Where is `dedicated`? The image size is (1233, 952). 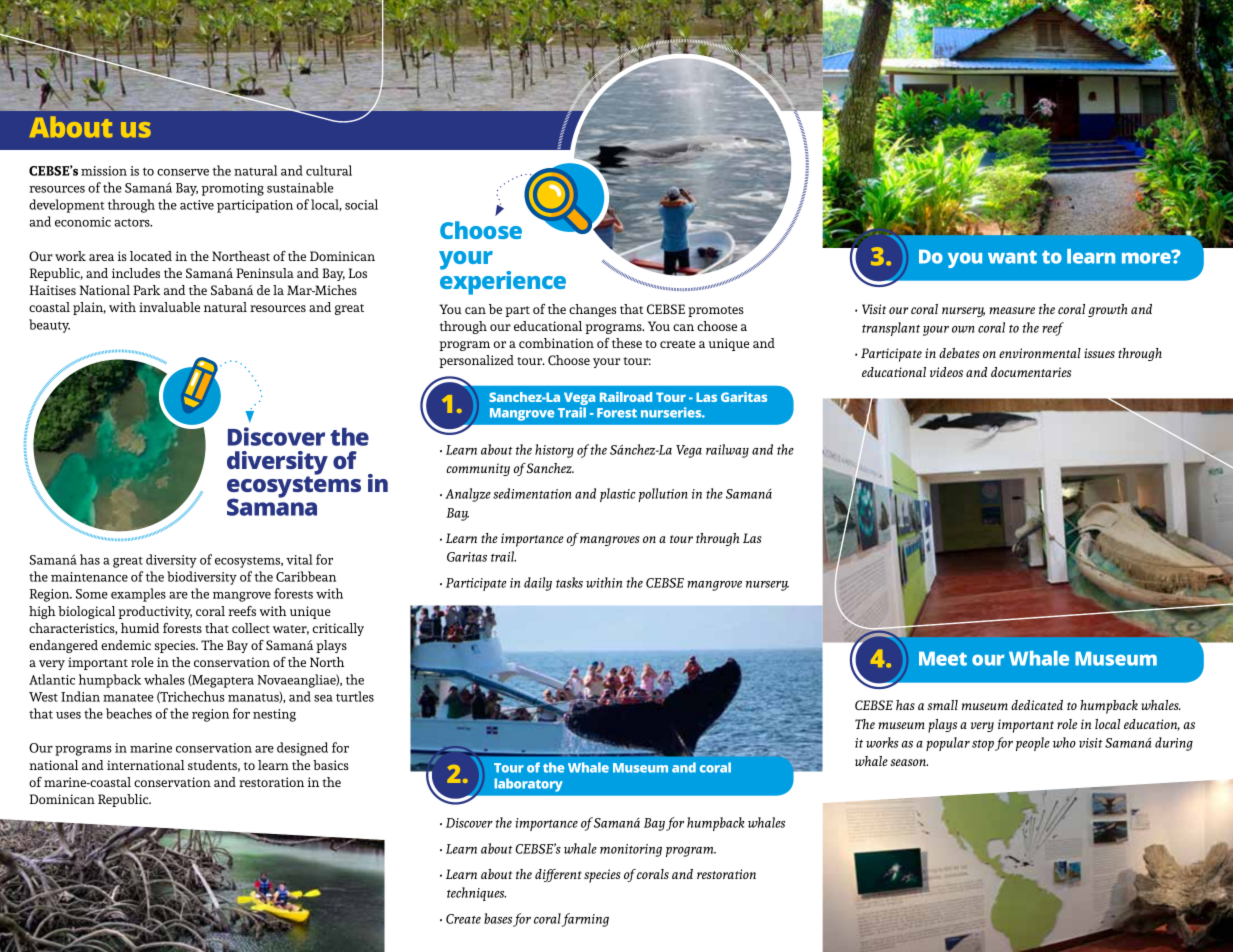
dedicated is located at coordinates (1037, 705).
